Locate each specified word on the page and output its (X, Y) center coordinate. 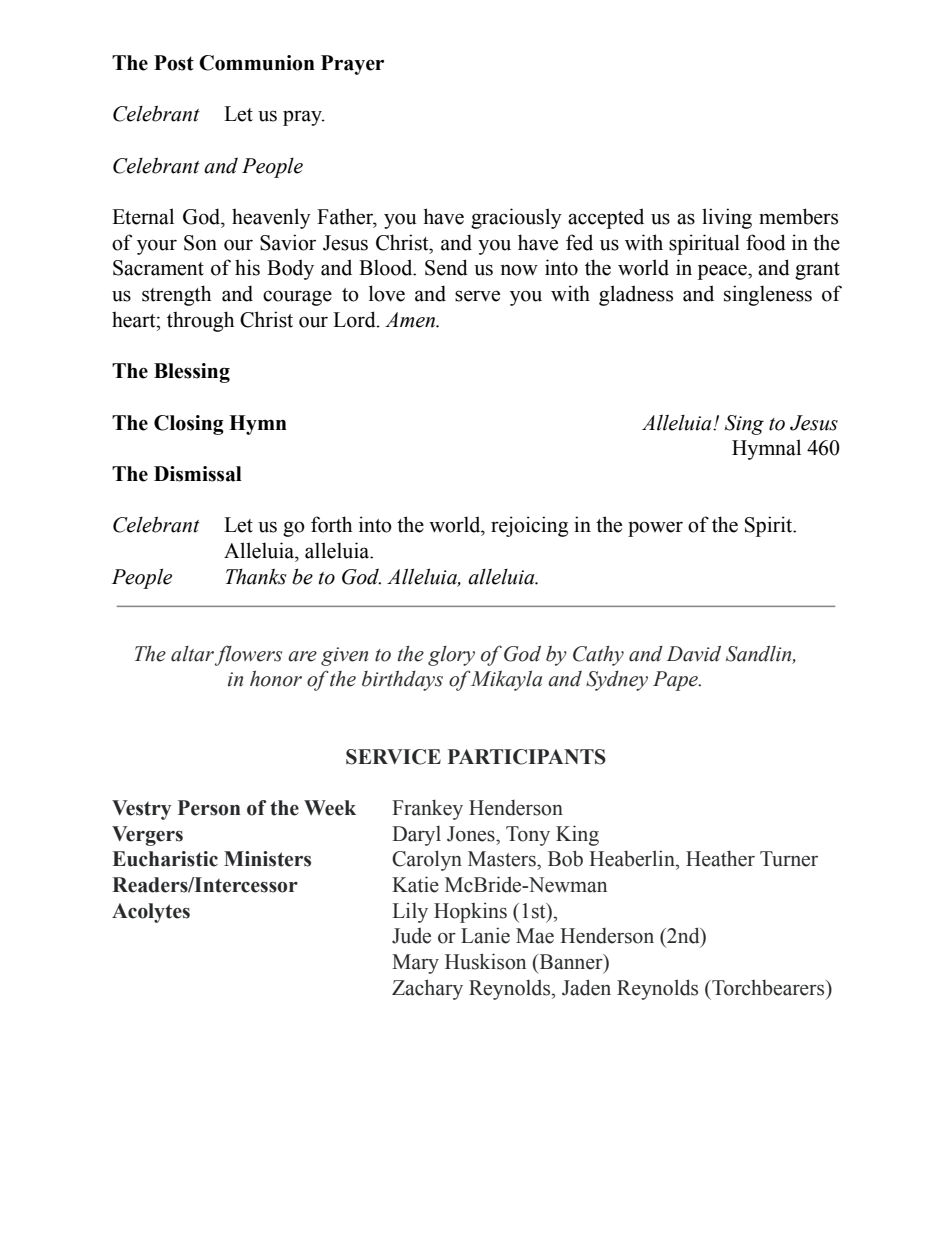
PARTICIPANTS (527, 757)
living (727, 218)
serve (477, 296)
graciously (516, 218)
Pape (676, 681)
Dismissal (198, 474)
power (655, 529)
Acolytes (151, 913)
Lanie (485, 935)
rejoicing (529, 526)
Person (209, 808)
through (200, 321)
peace (723, 272)
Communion (257, 63)
